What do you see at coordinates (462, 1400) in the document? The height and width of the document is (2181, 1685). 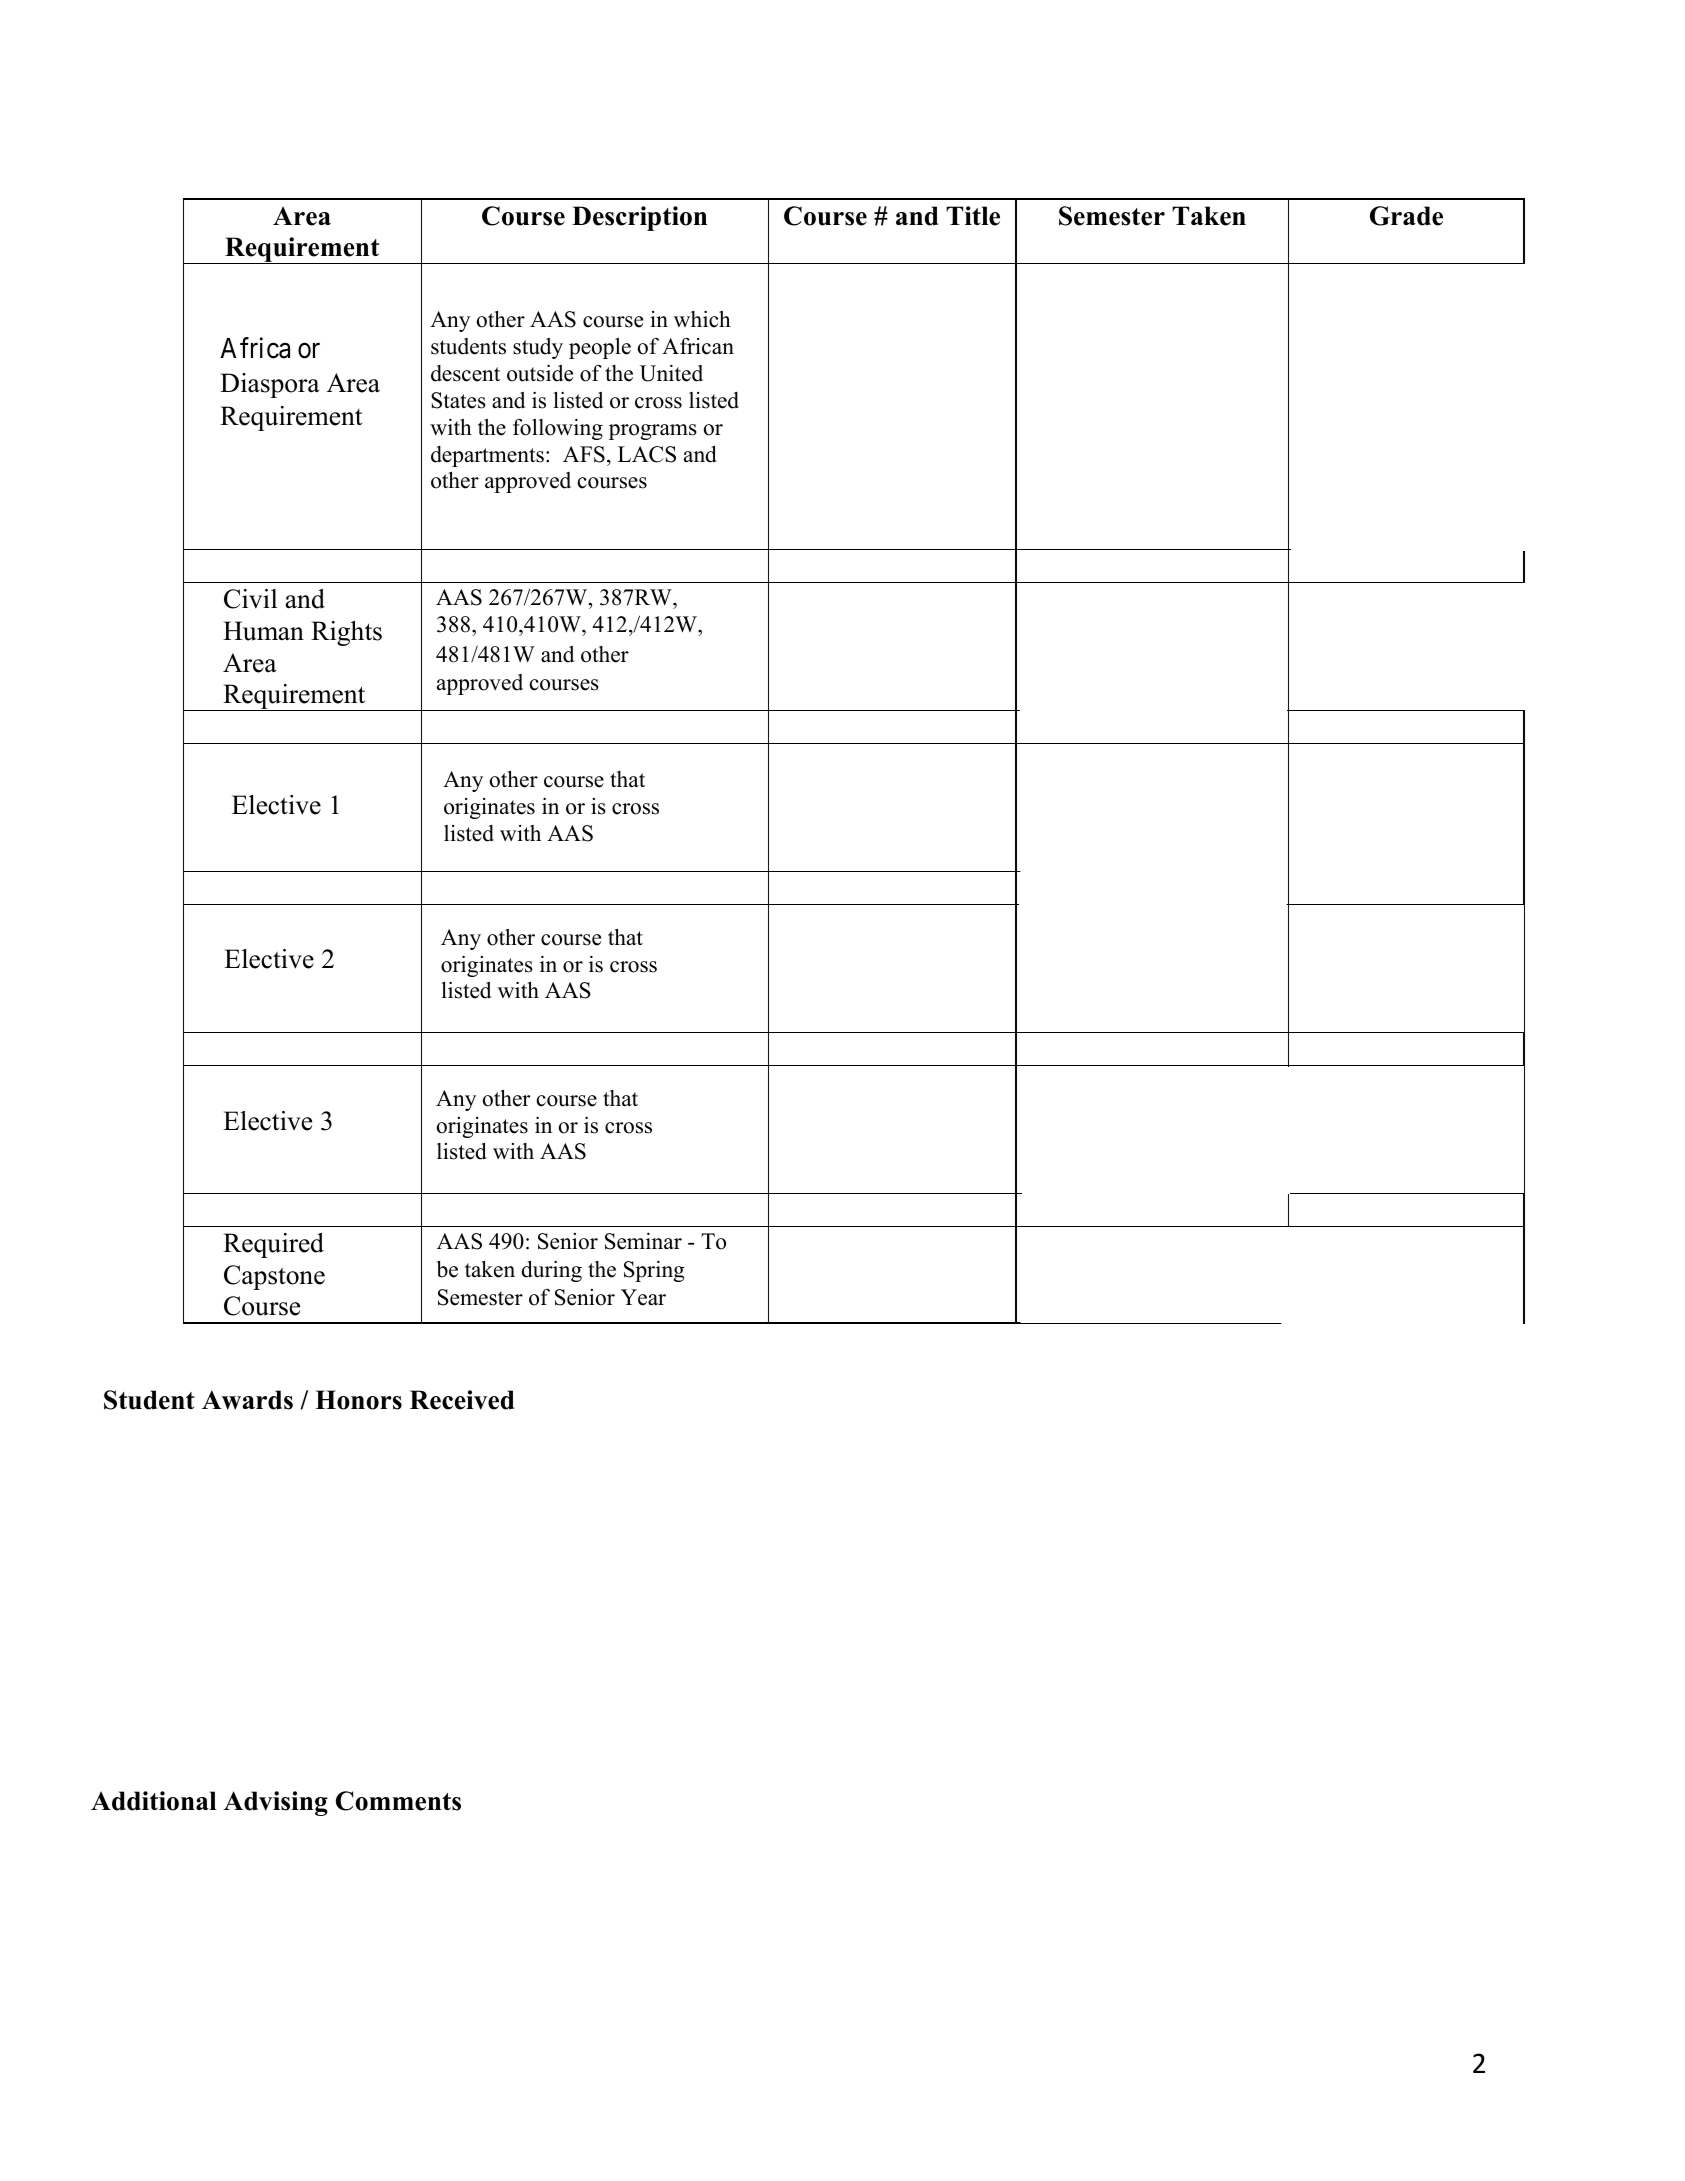 I see `Received` at bounding box center [462, 1400].
